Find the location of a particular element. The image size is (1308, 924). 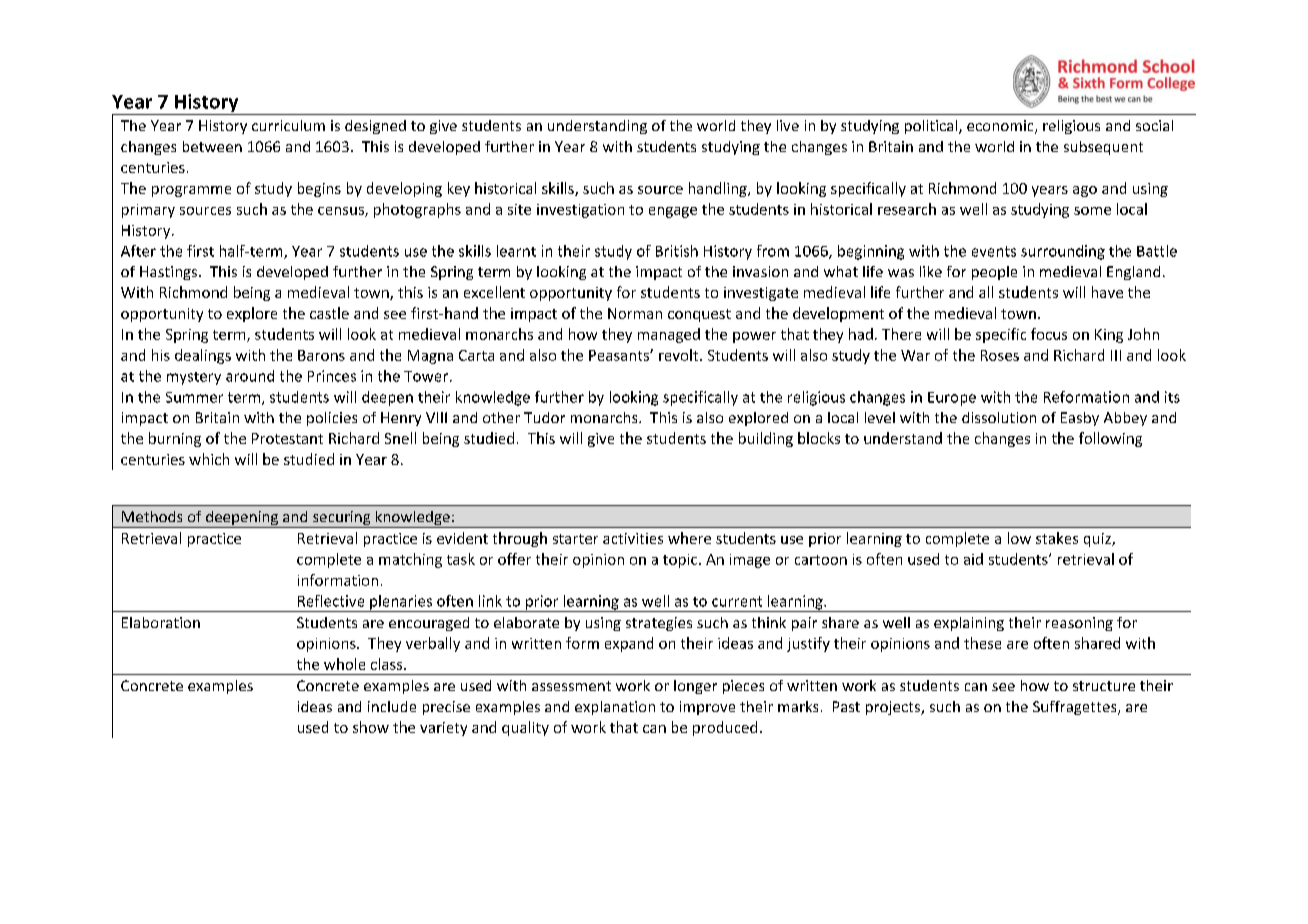

between is located at coordinates (212, 146).
